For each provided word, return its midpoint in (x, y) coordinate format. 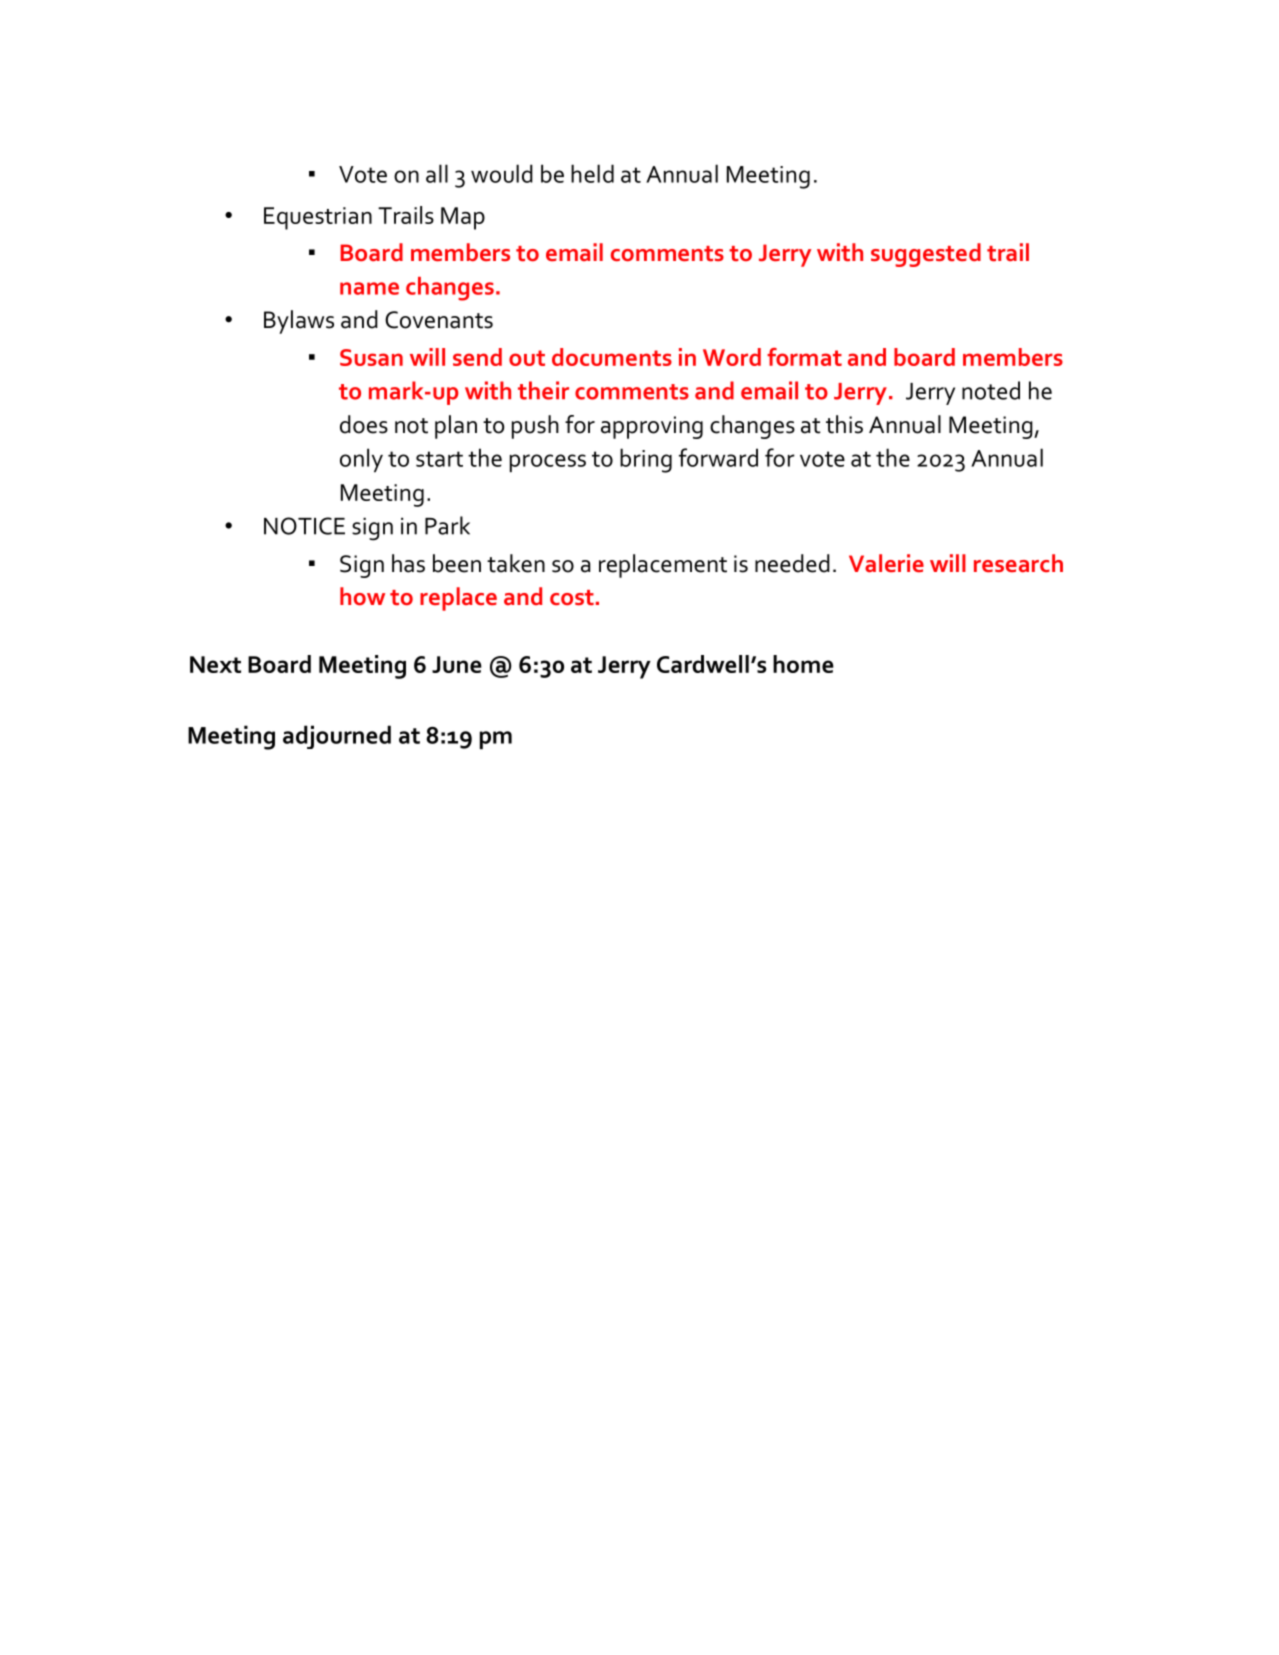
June (457, 664)
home (803, 664)
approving (652, 427)
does (364, 424)
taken (516, 563)
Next (215, 664)
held (592, 173)
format (804, 357)
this (844, 424)
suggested (926, 255)
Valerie (886, 563)
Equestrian (318, 218)
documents (612, 357)
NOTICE (304, 526)
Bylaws (299, 322)
